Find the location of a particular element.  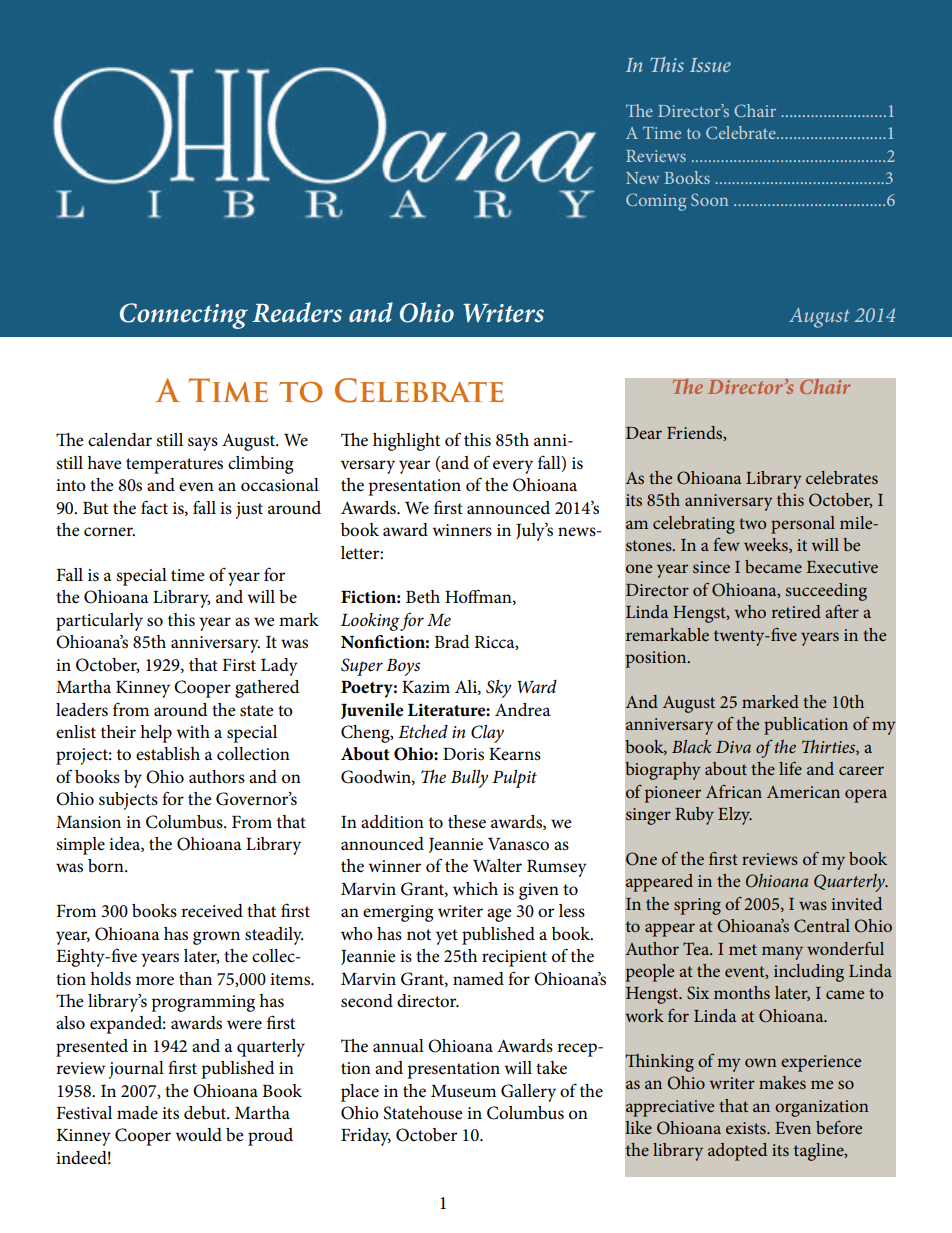

says is located at coordinates (203, 444).
